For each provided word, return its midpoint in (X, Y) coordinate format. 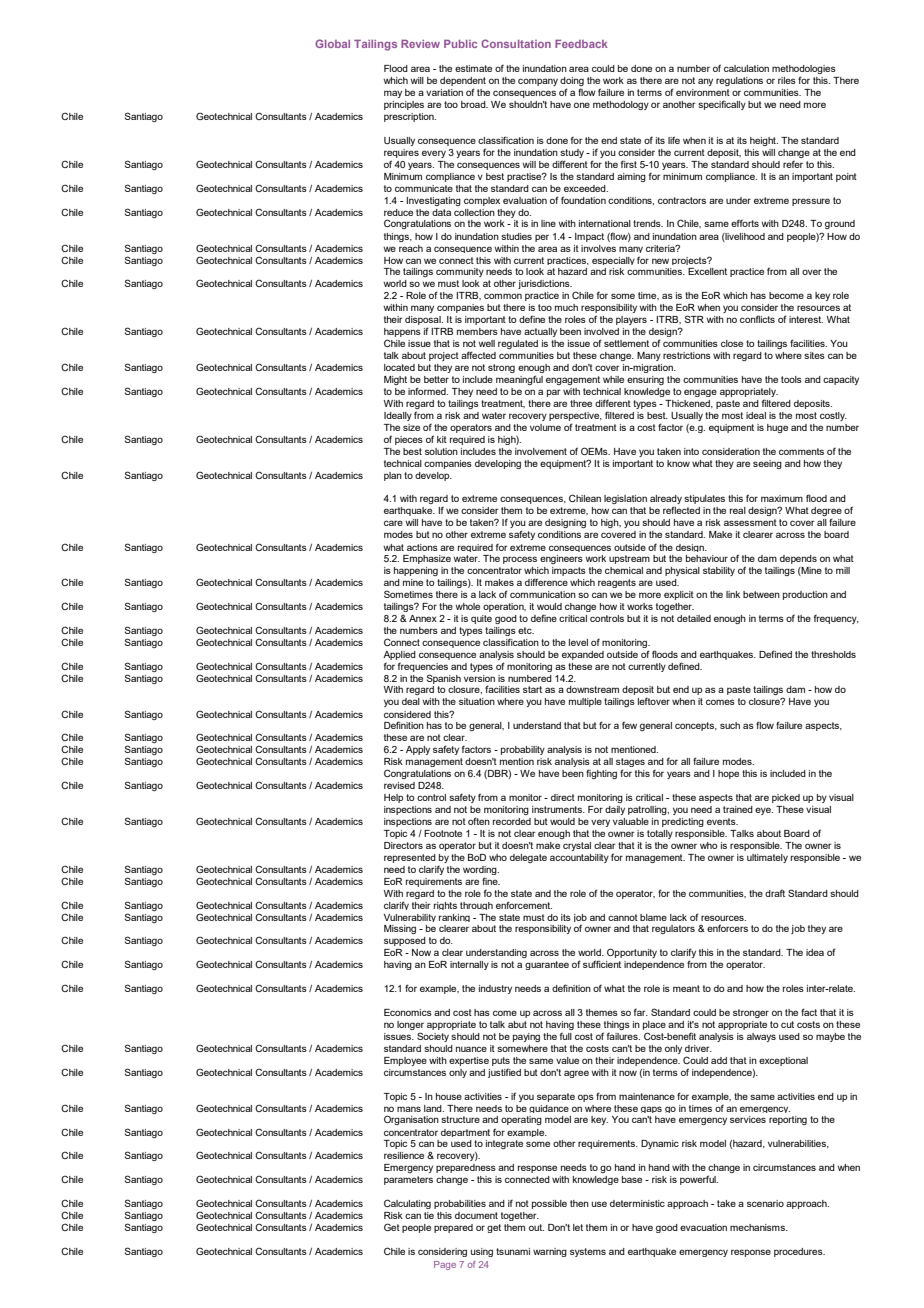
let (578, 1227)
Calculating (407, 1204)
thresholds (833, 654)
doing (572, 81)
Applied (399, 655)
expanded (583, 655)
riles (787, 80)
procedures (799, 1252)
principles (404, 105)
